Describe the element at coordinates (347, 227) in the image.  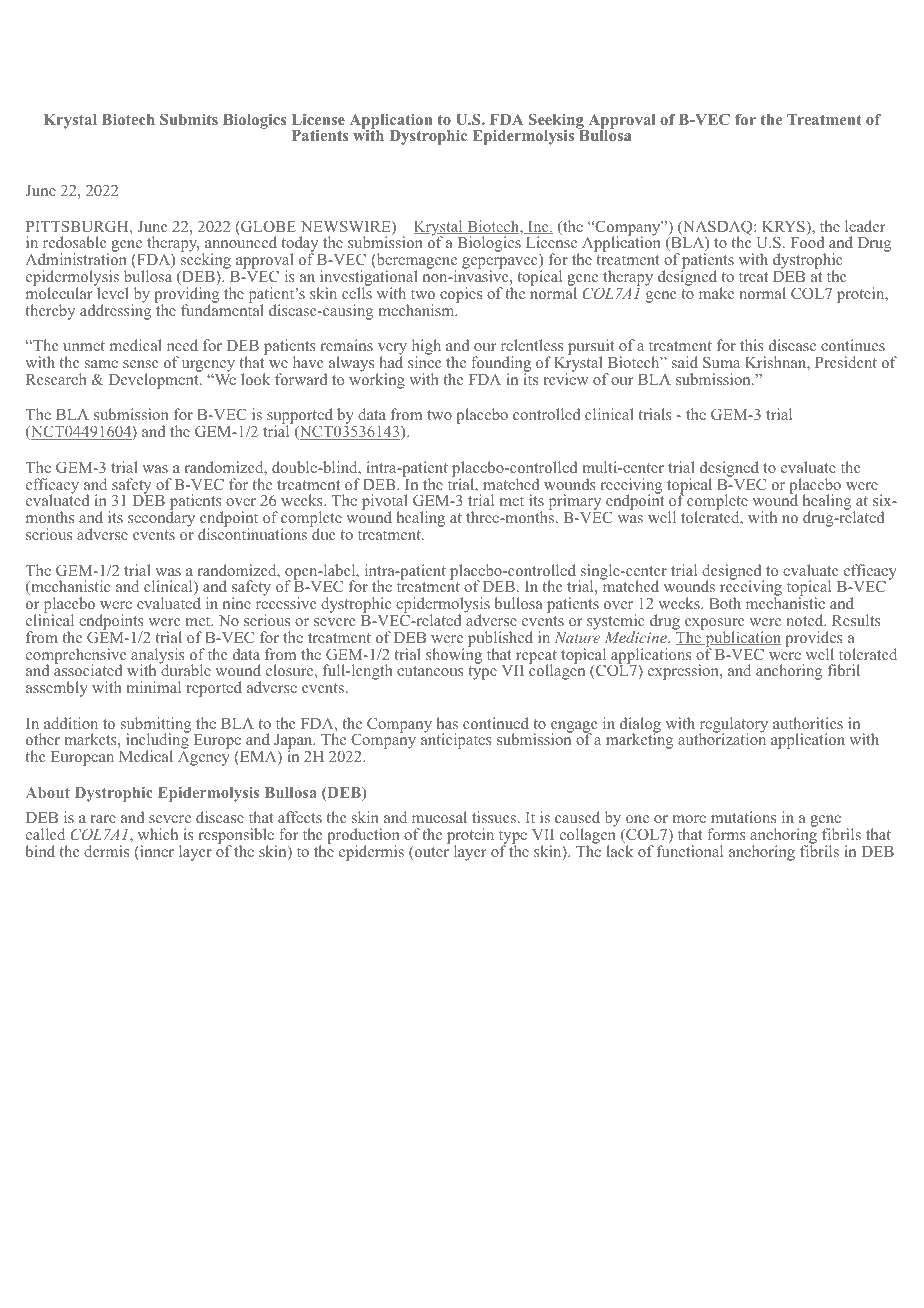
I see `NEWSWIRE` at that location.
